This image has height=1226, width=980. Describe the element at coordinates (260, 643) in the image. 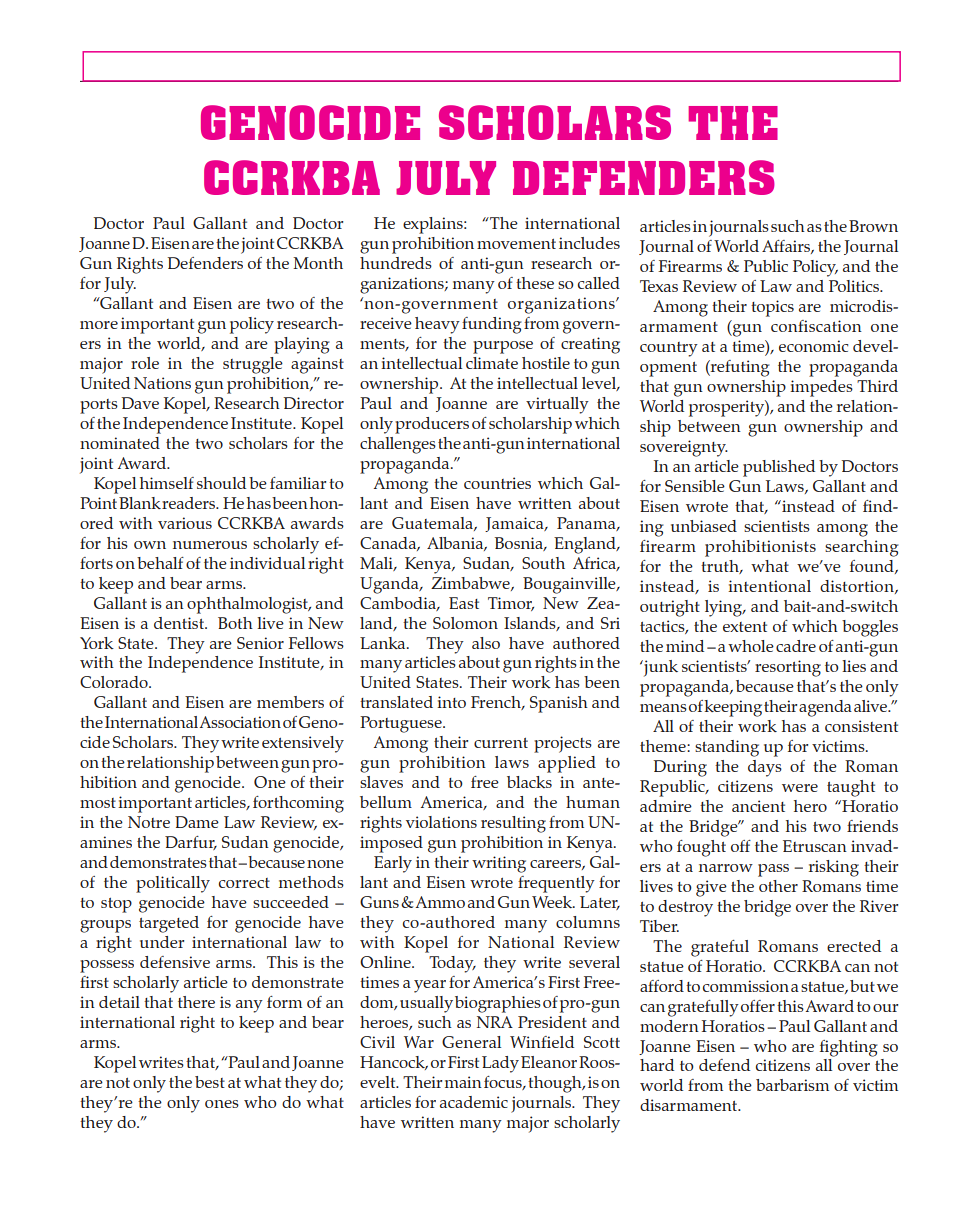

I see `Senior` at that location.
